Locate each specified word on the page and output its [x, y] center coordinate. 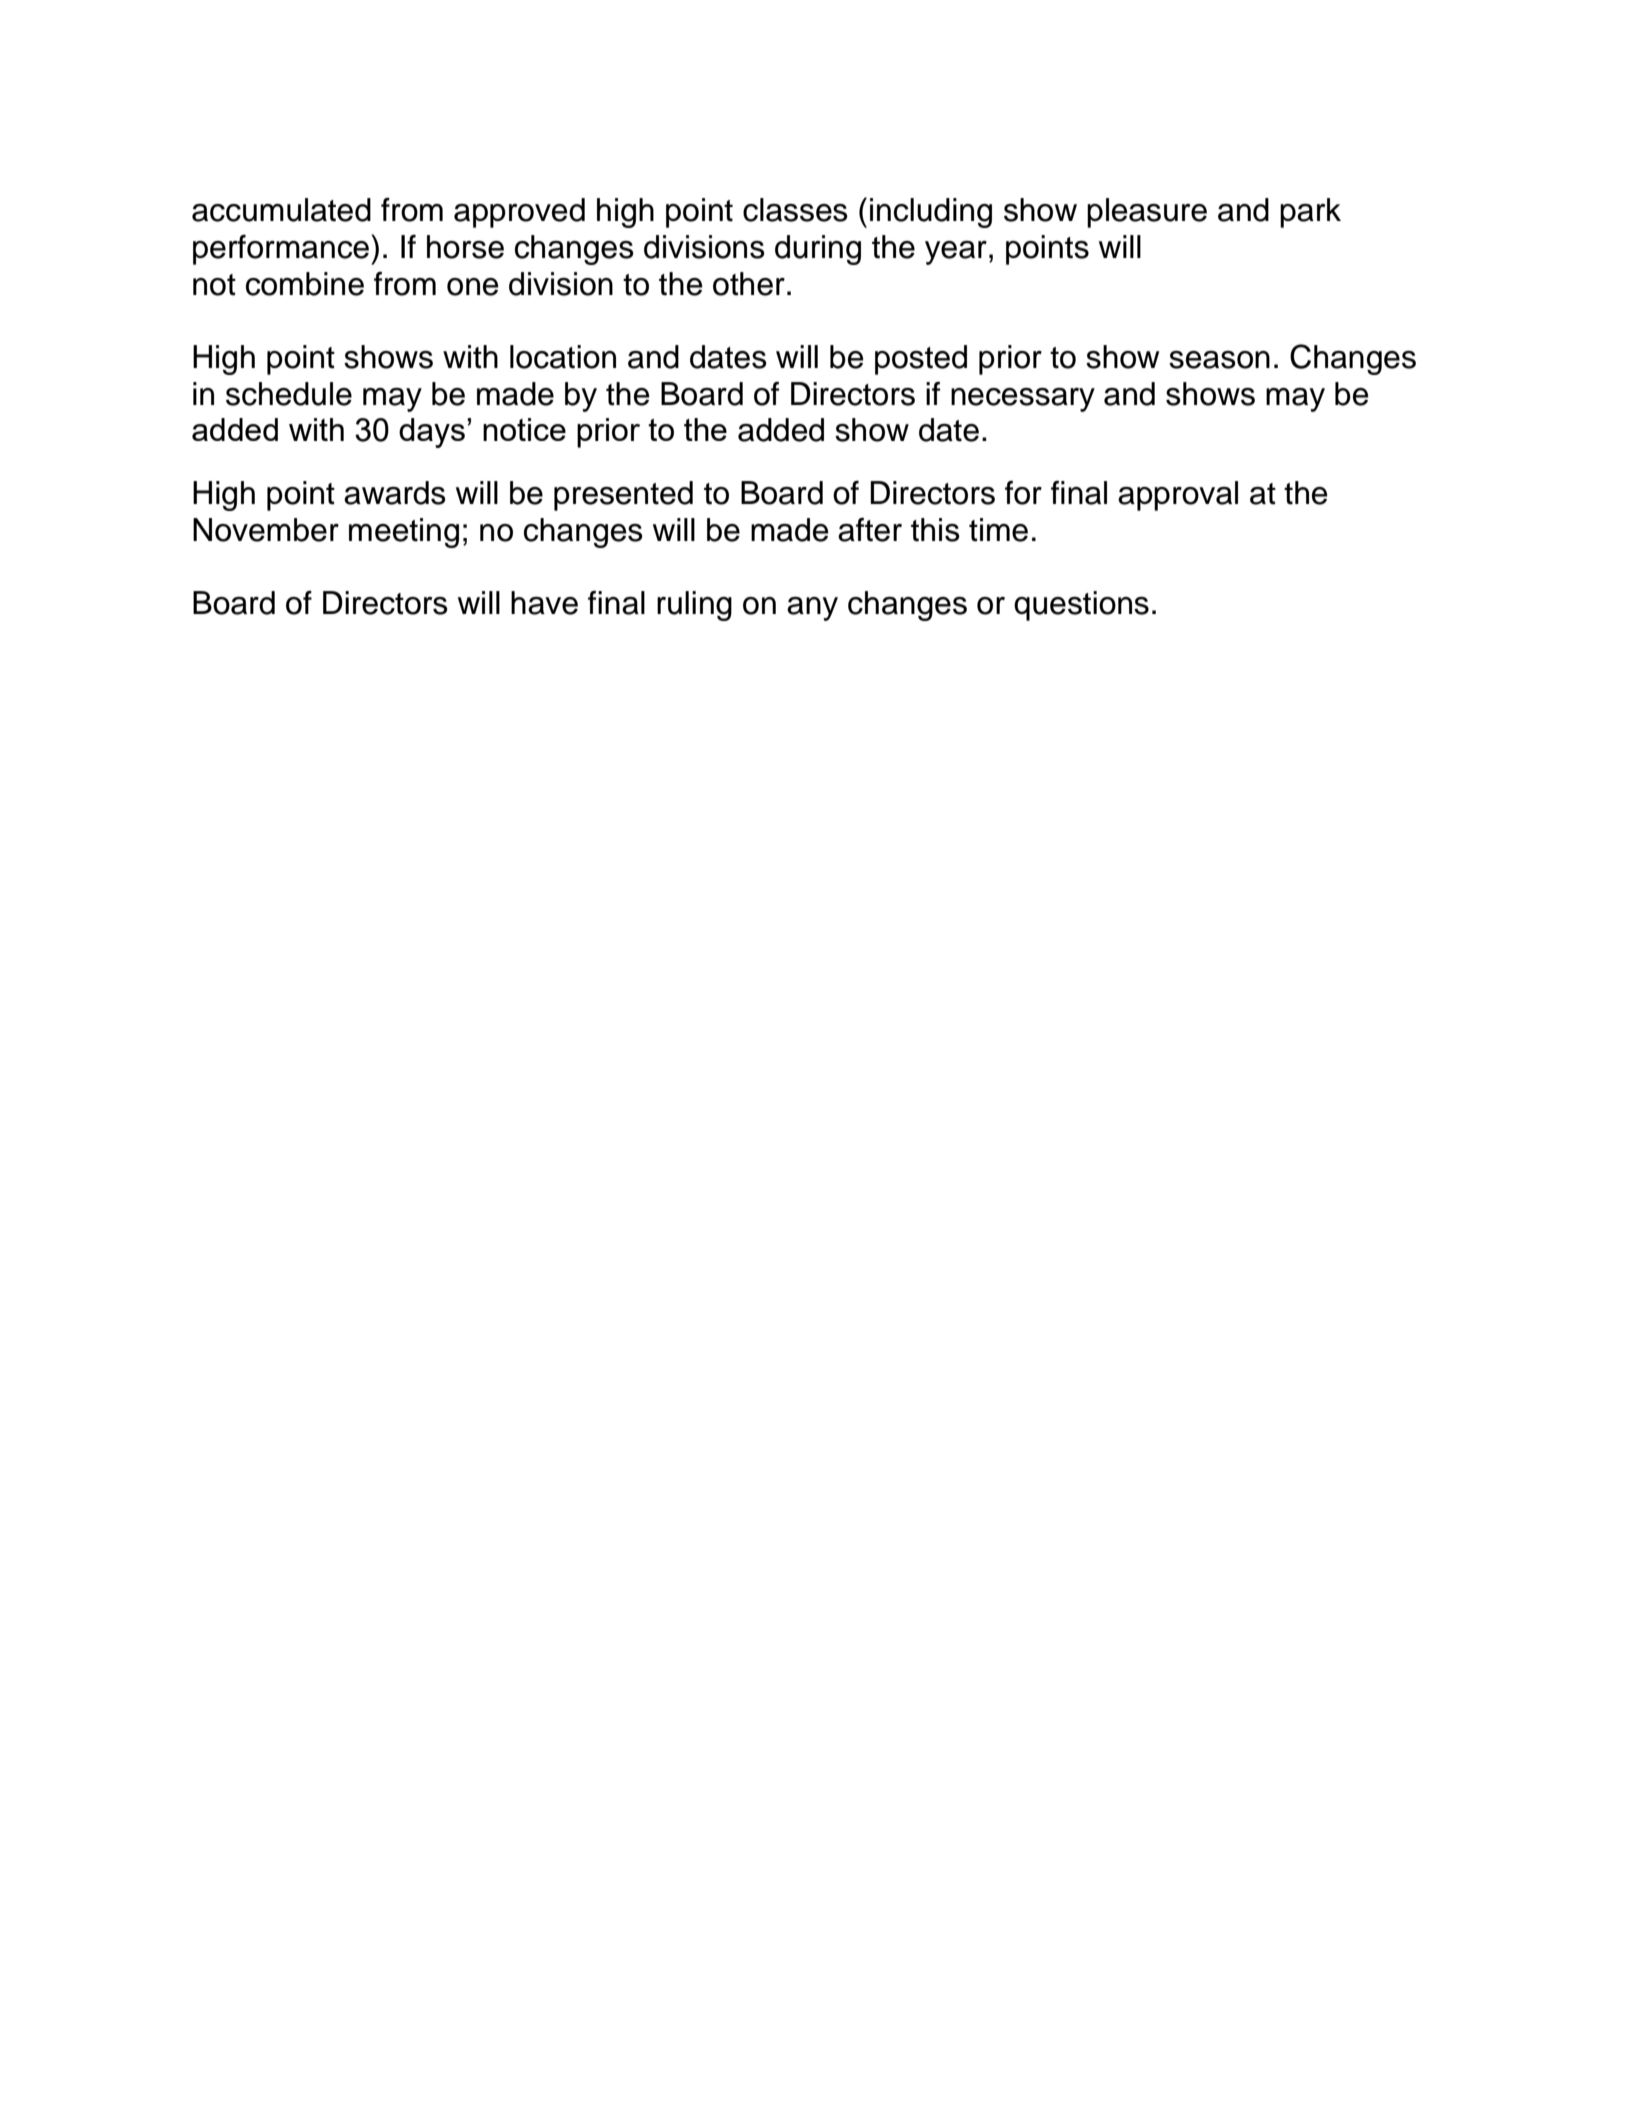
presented [623, 496]
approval [1178, 496]
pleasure [1147, 213]
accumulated [281, 210]
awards [395, 493]
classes [795, 210]
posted [921, 360]
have [544, 603]
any [812, 609]
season [1219, 360]
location [563, 357]
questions [1081, 606]
